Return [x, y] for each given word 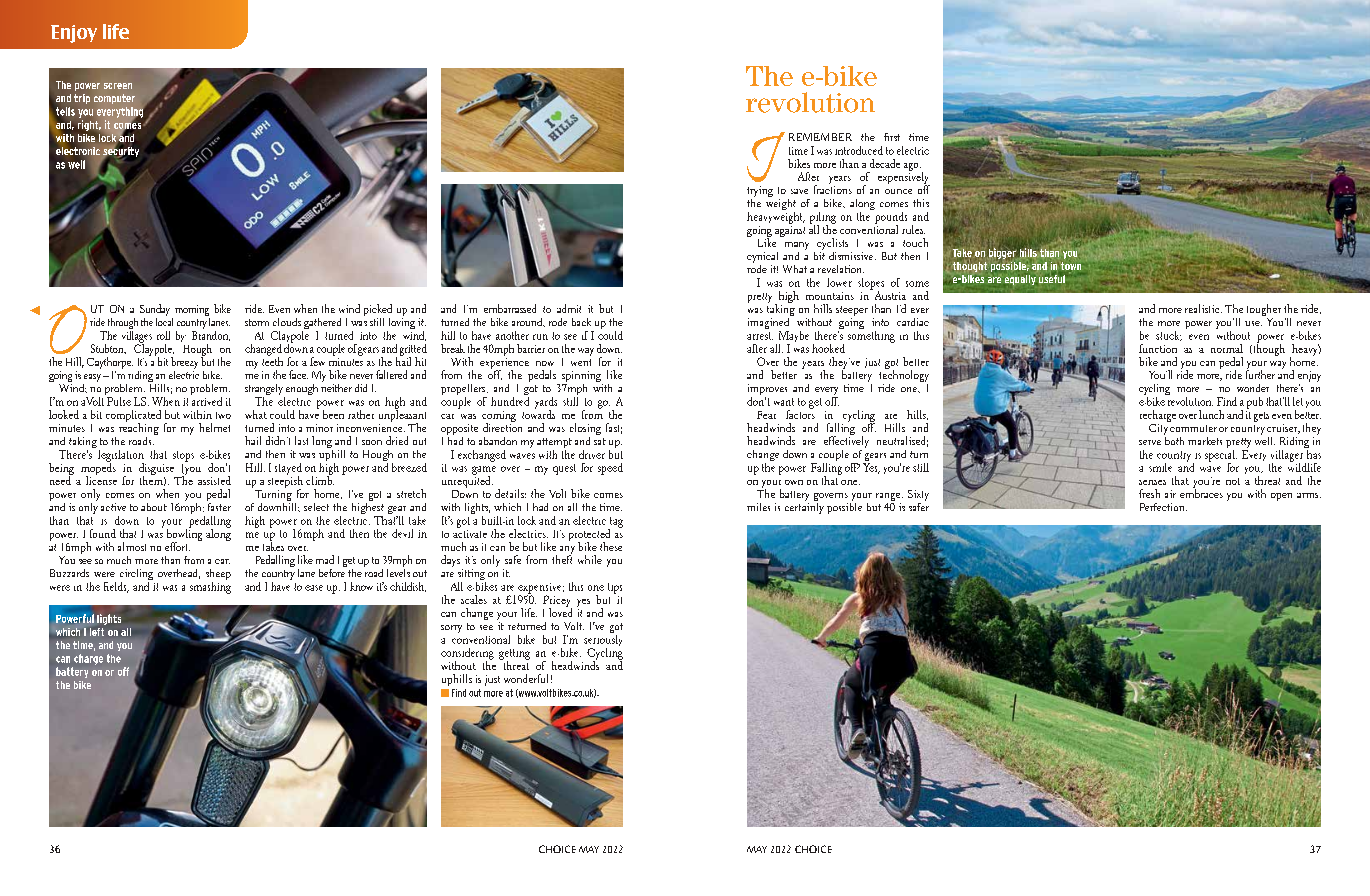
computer [114, 99]
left [97, 632]
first [892, 137]
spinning [582, 378]
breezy [184, 363]
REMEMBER [820, 137]
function [1158, 348]
